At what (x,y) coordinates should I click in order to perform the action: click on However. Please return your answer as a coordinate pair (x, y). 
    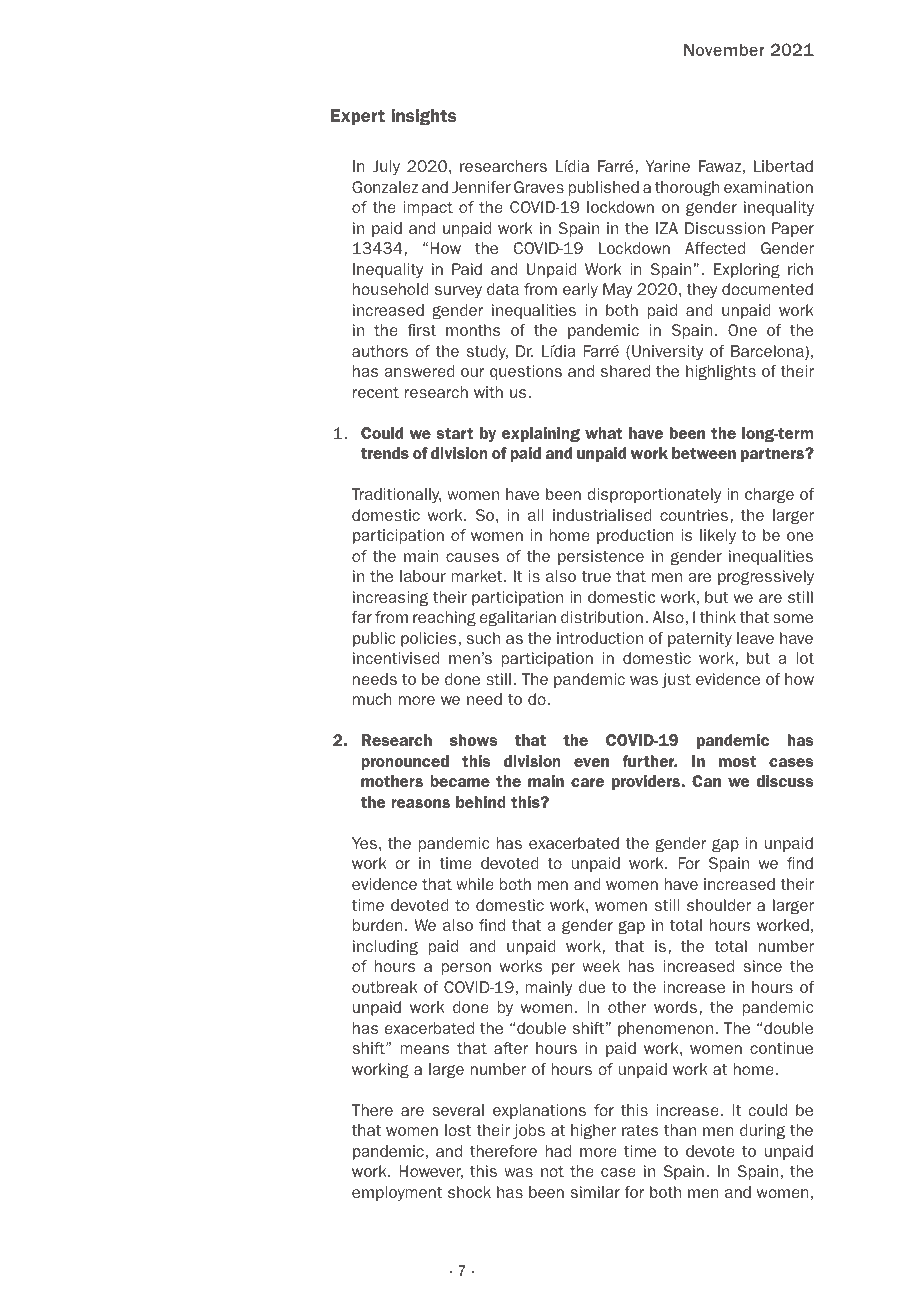
    Looking at the image, I should click on (431, 1172).
